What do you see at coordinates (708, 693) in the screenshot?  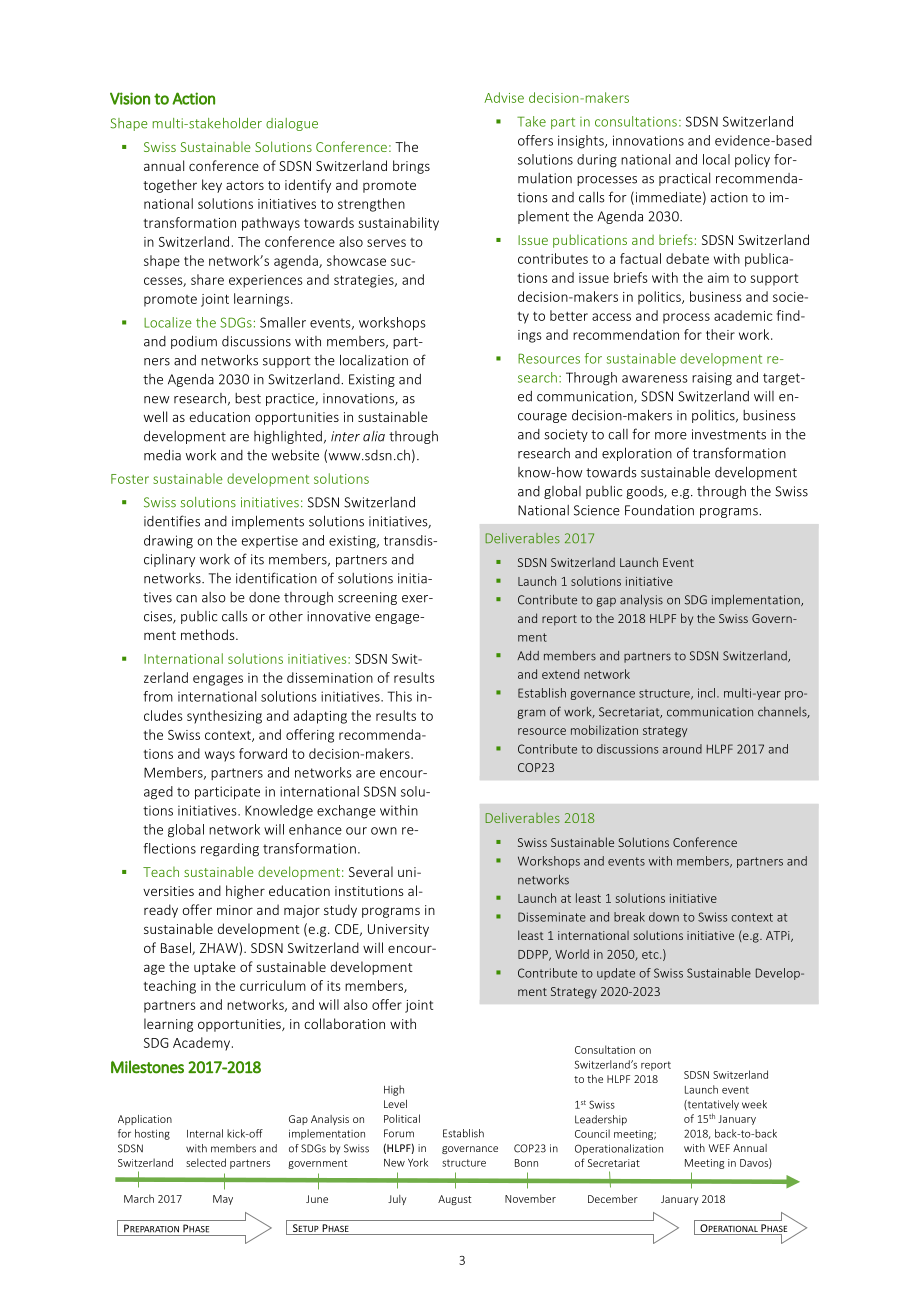 I see `incl` at bounding box center [708, 693].
